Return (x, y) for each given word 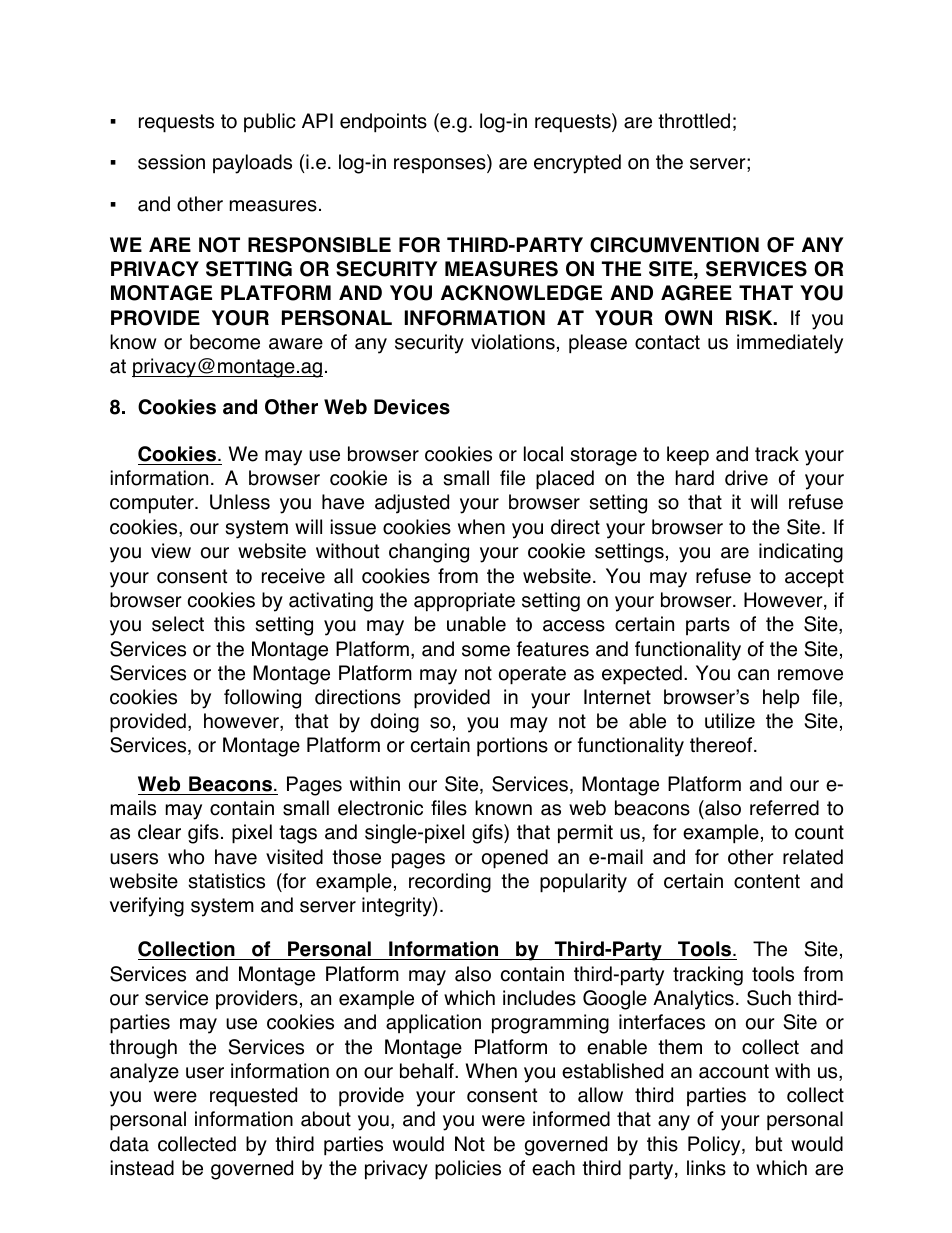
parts (708, 626)
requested (253, 1097)
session (171, 162)
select (178, 624)
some (486, 651)
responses (441, 165)
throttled (694, 121)
